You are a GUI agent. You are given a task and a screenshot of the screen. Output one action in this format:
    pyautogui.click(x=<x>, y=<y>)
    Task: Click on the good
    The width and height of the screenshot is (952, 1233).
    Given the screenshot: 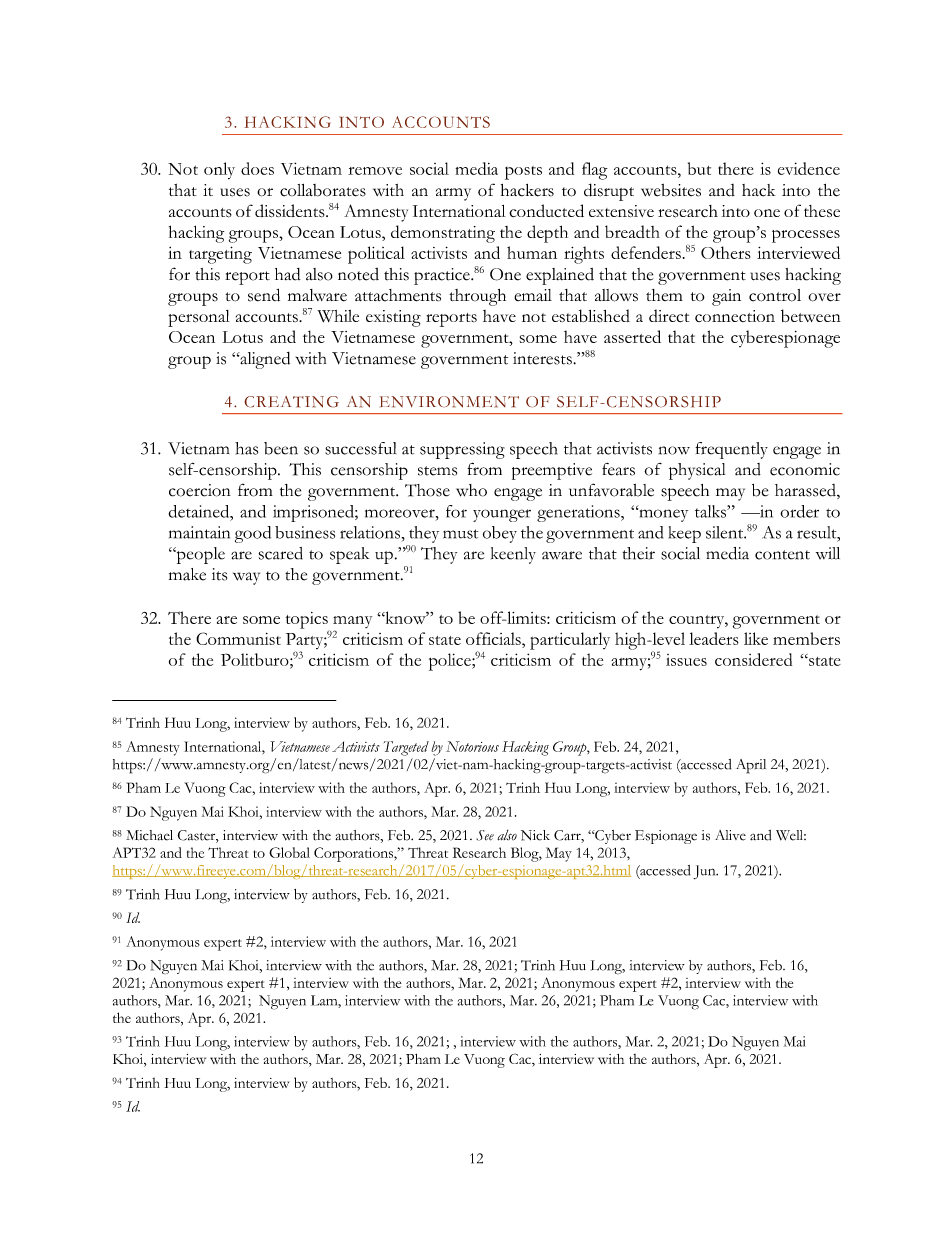 What is the action you would take?
    pyautogui.click(x=253, y=534)
